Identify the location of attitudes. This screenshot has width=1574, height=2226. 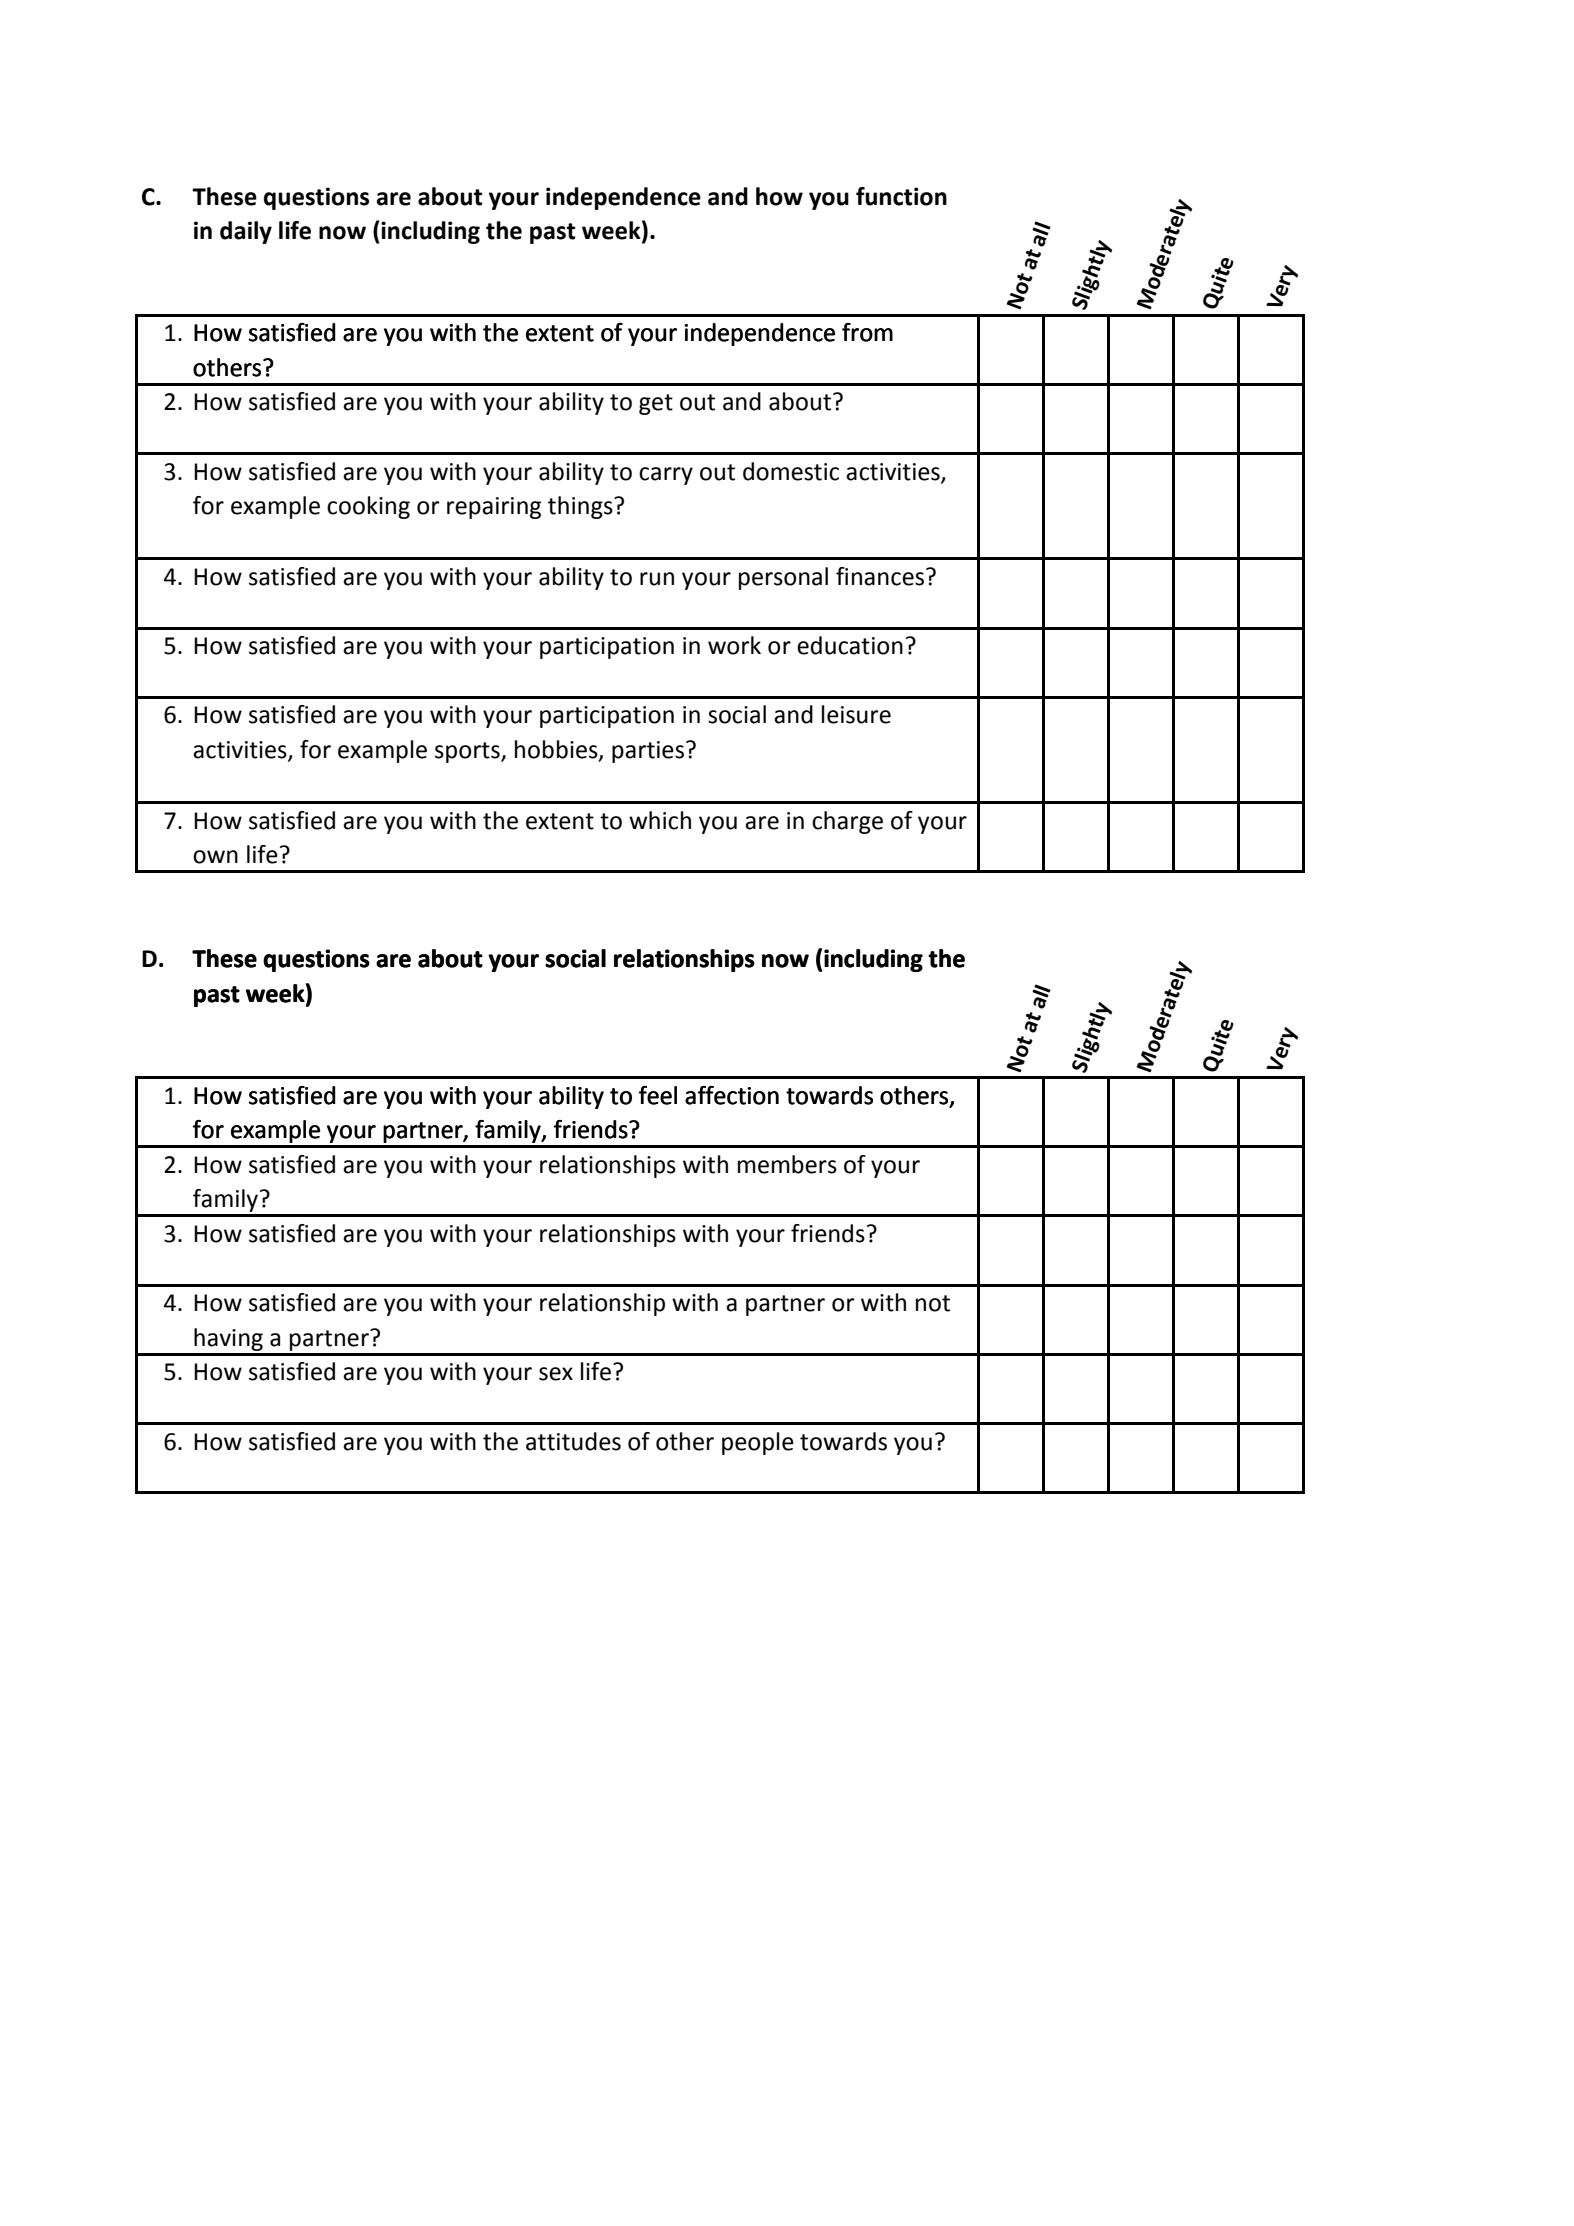
(573, 1441).
